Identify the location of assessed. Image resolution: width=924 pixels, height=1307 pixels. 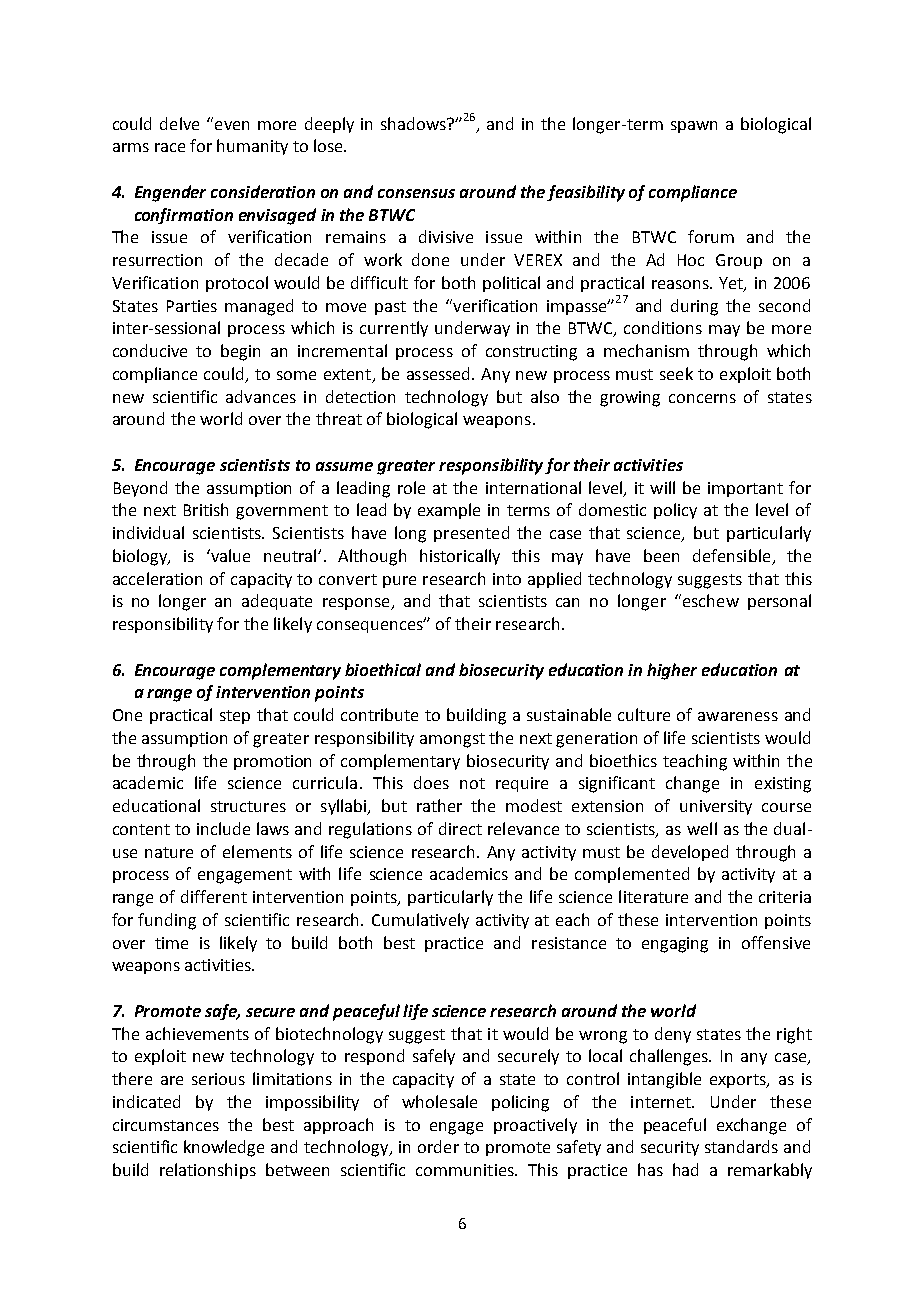
(438, 373).
